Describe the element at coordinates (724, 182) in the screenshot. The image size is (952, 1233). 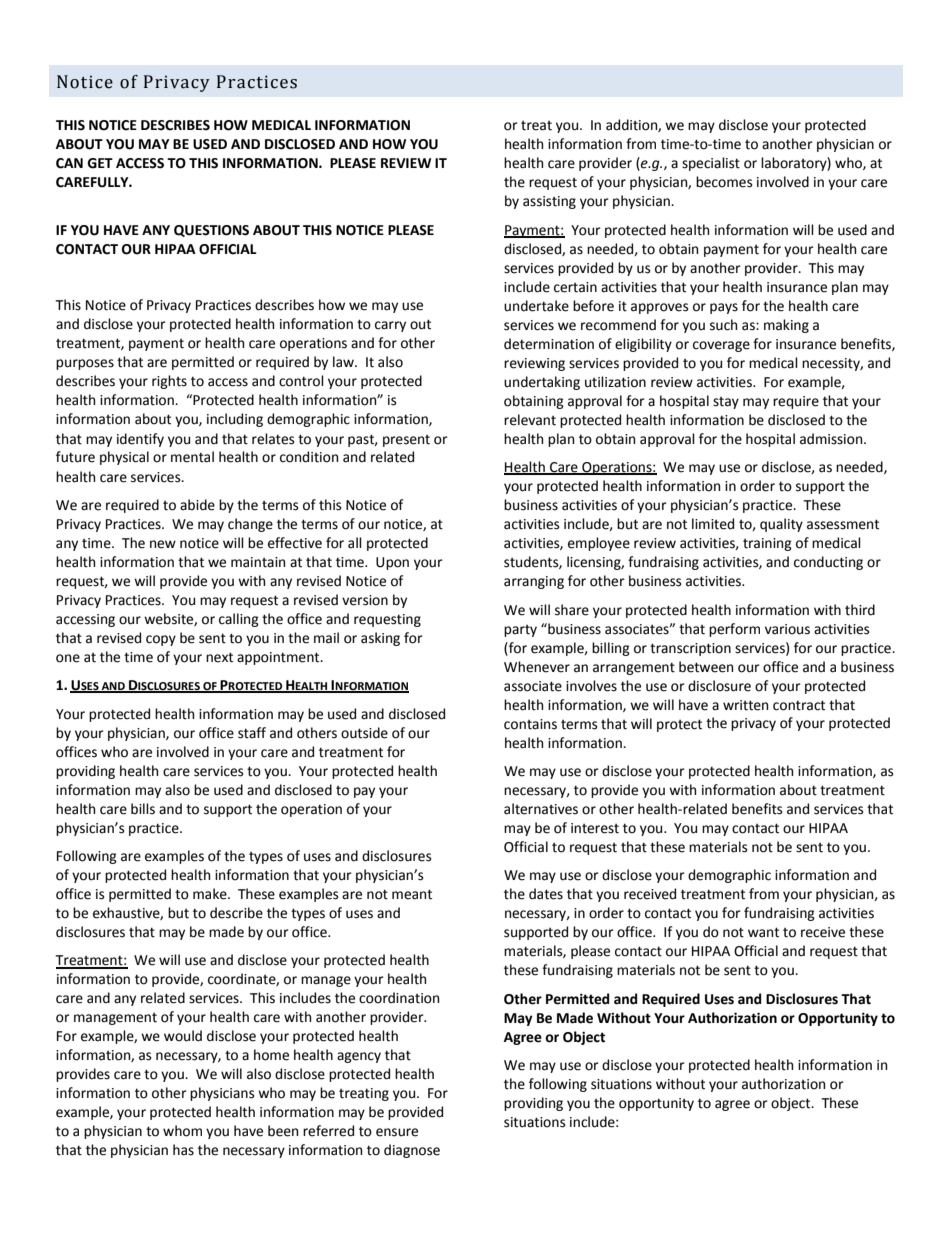
I see `becomes` at that location.
